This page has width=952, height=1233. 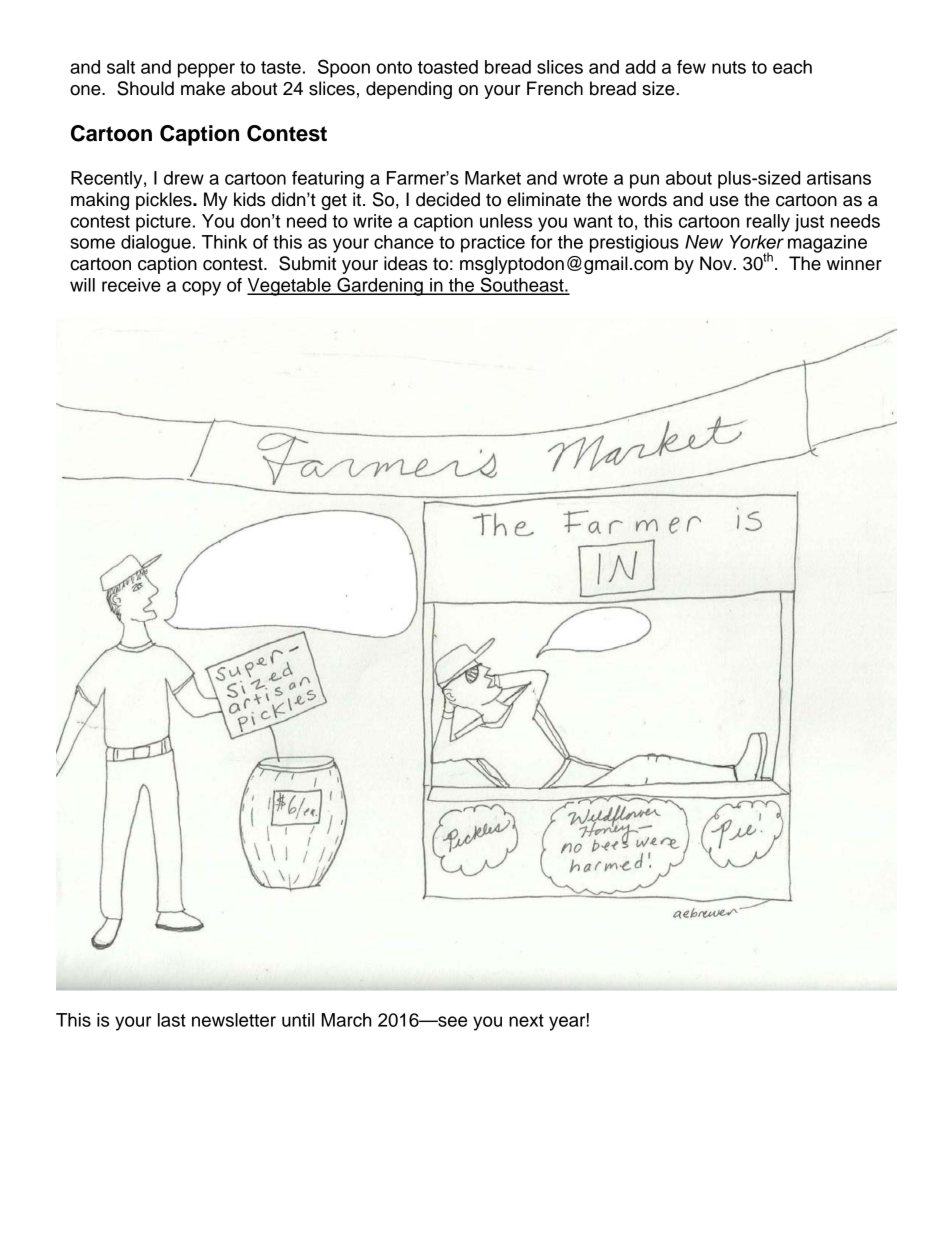 What do you see at coordinates (201, 288) in the page?
I see `copy` at bounding box center [201, 288].
